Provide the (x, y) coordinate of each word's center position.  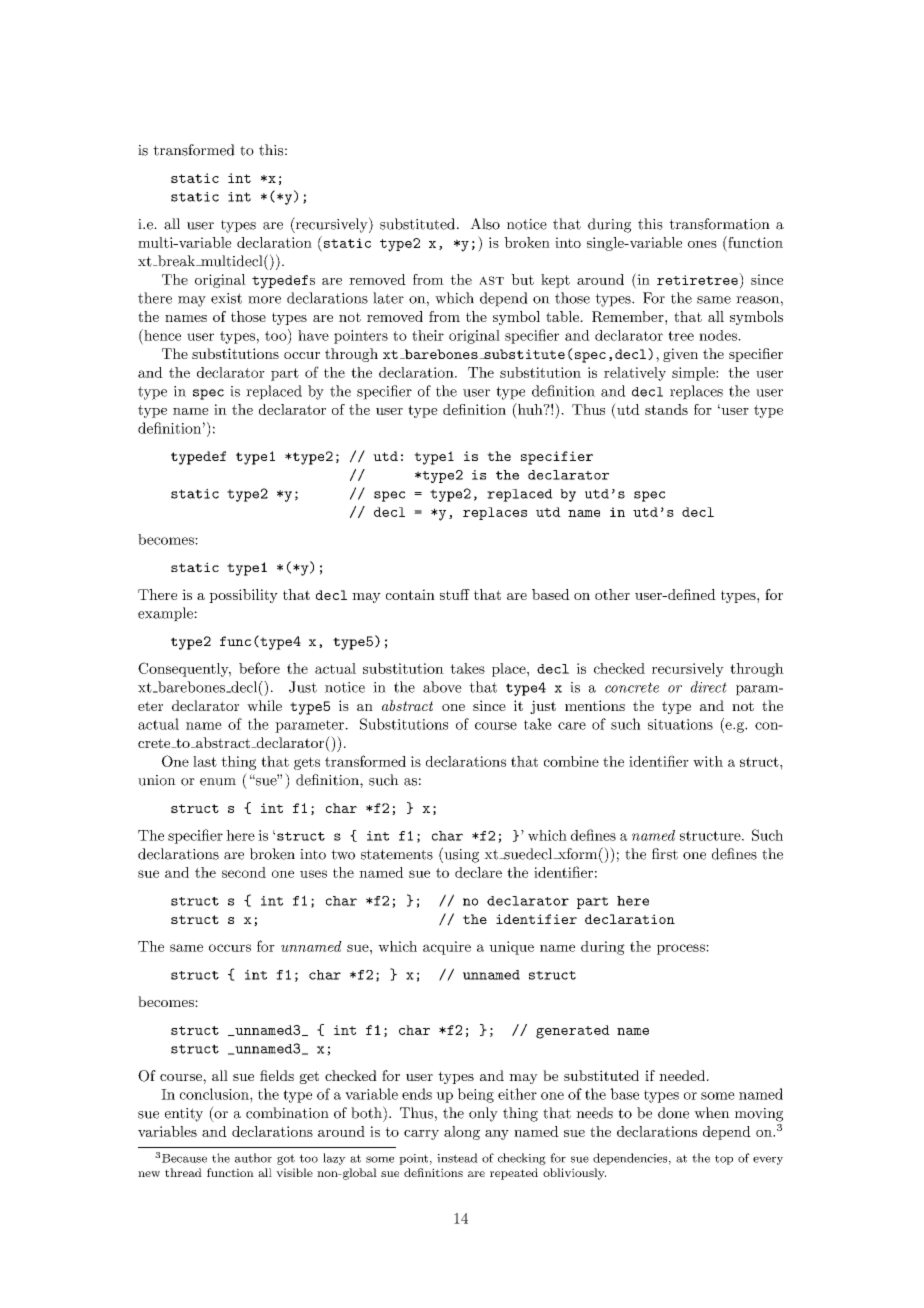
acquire (447, 948)
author (253, 1158)
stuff (455, 594)
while (264, 705)
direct (709, 687)
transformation (719, 224)
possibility (243, 596)
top (724, 1160)
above (442, 687)
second (244, 872)
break (176, 261)
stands (666, 409)
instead (457, 1158)
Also (485, 224)
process (682, 949)
